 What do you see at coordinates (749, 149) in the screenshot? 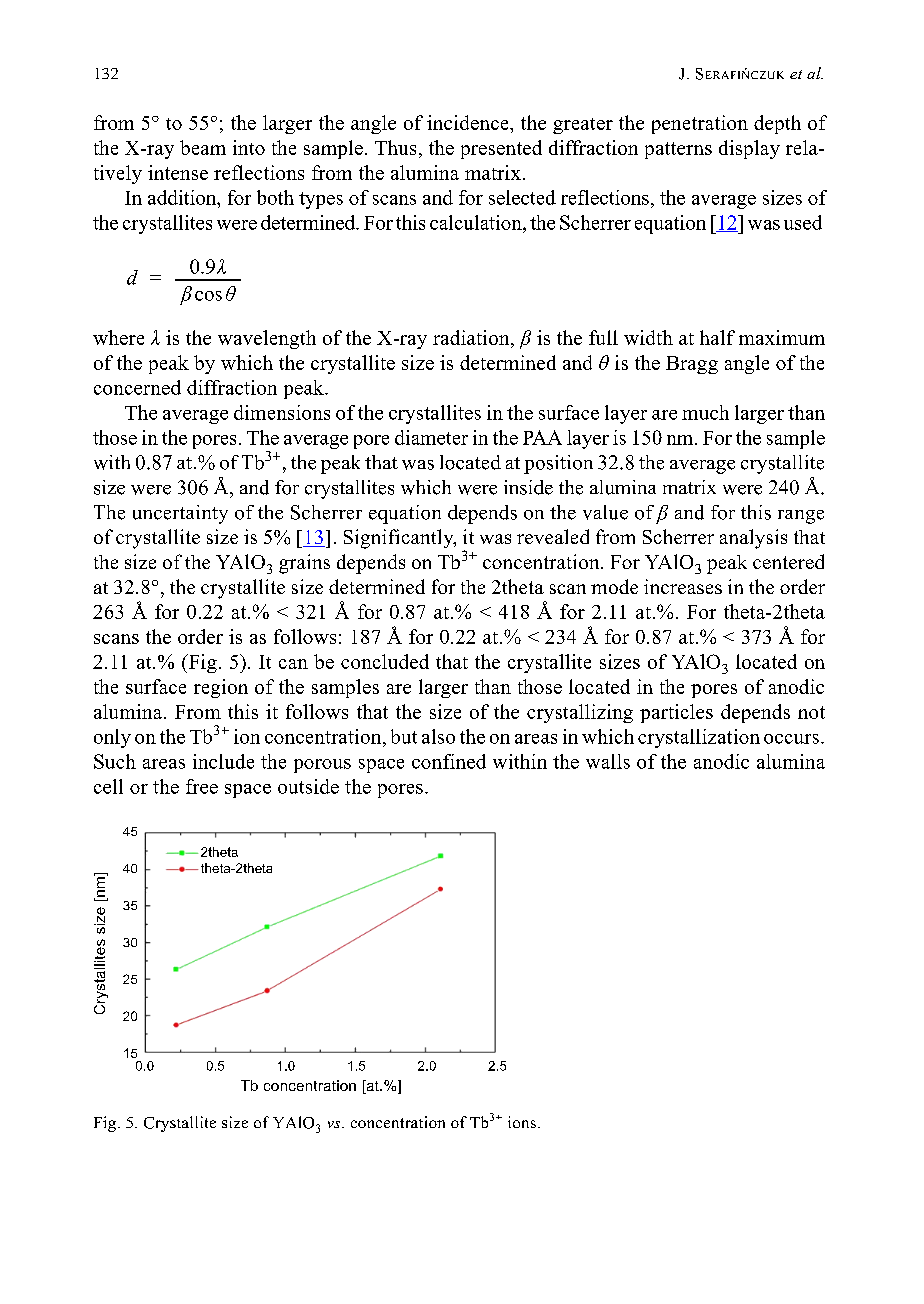
I see `display` at bounding box center [749, 149].
